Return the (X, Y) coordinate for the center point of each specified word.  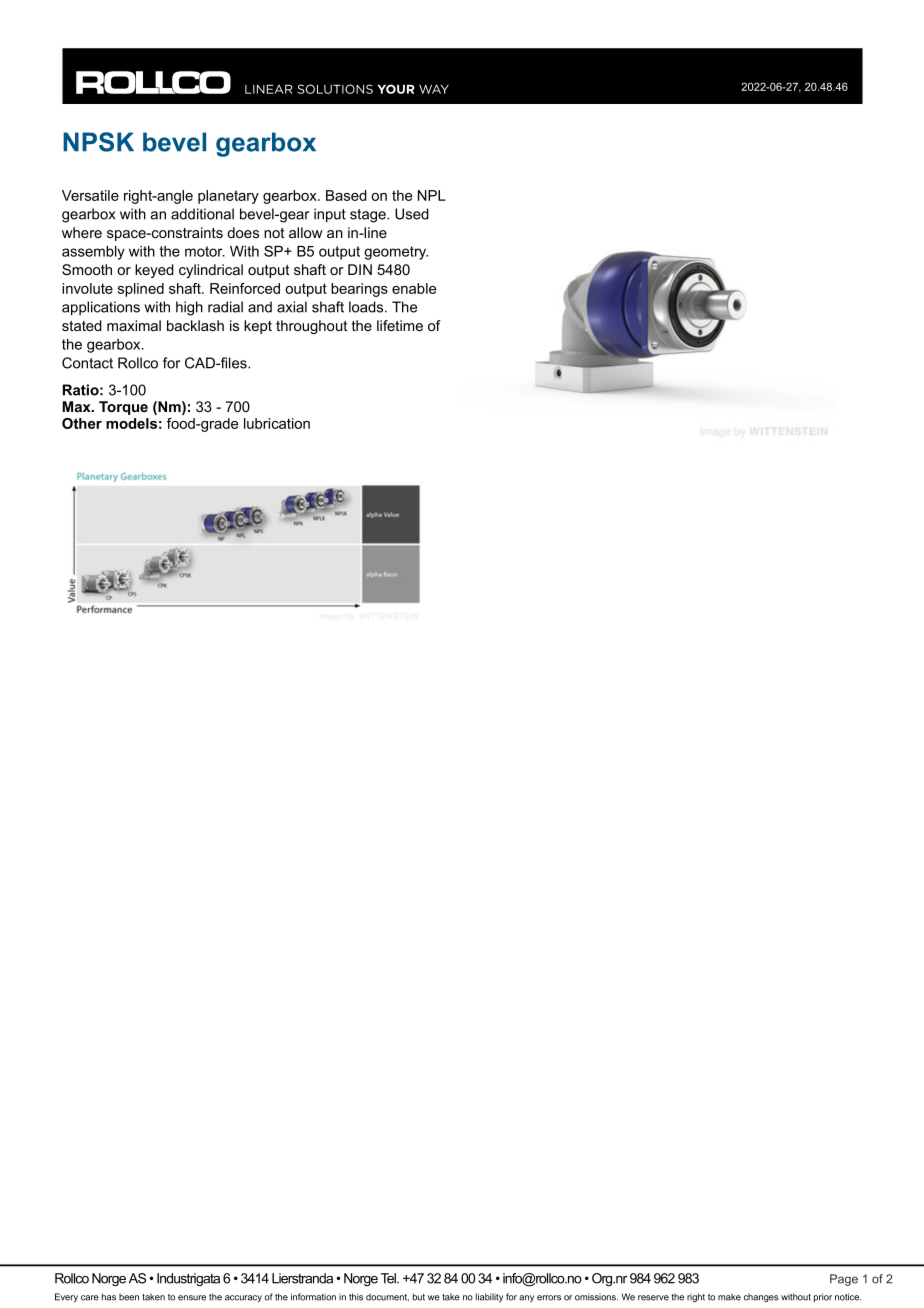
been (129, 1297)
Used (412, 214)
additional (202, 214)
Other (82, 423)
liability (489, 1297)
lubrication (277, 423)
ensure (192, 1298)
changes (761, 1298)
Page (844, 1280)
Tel (389, 1278)
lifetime (400, 325)
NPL (431, 195)
